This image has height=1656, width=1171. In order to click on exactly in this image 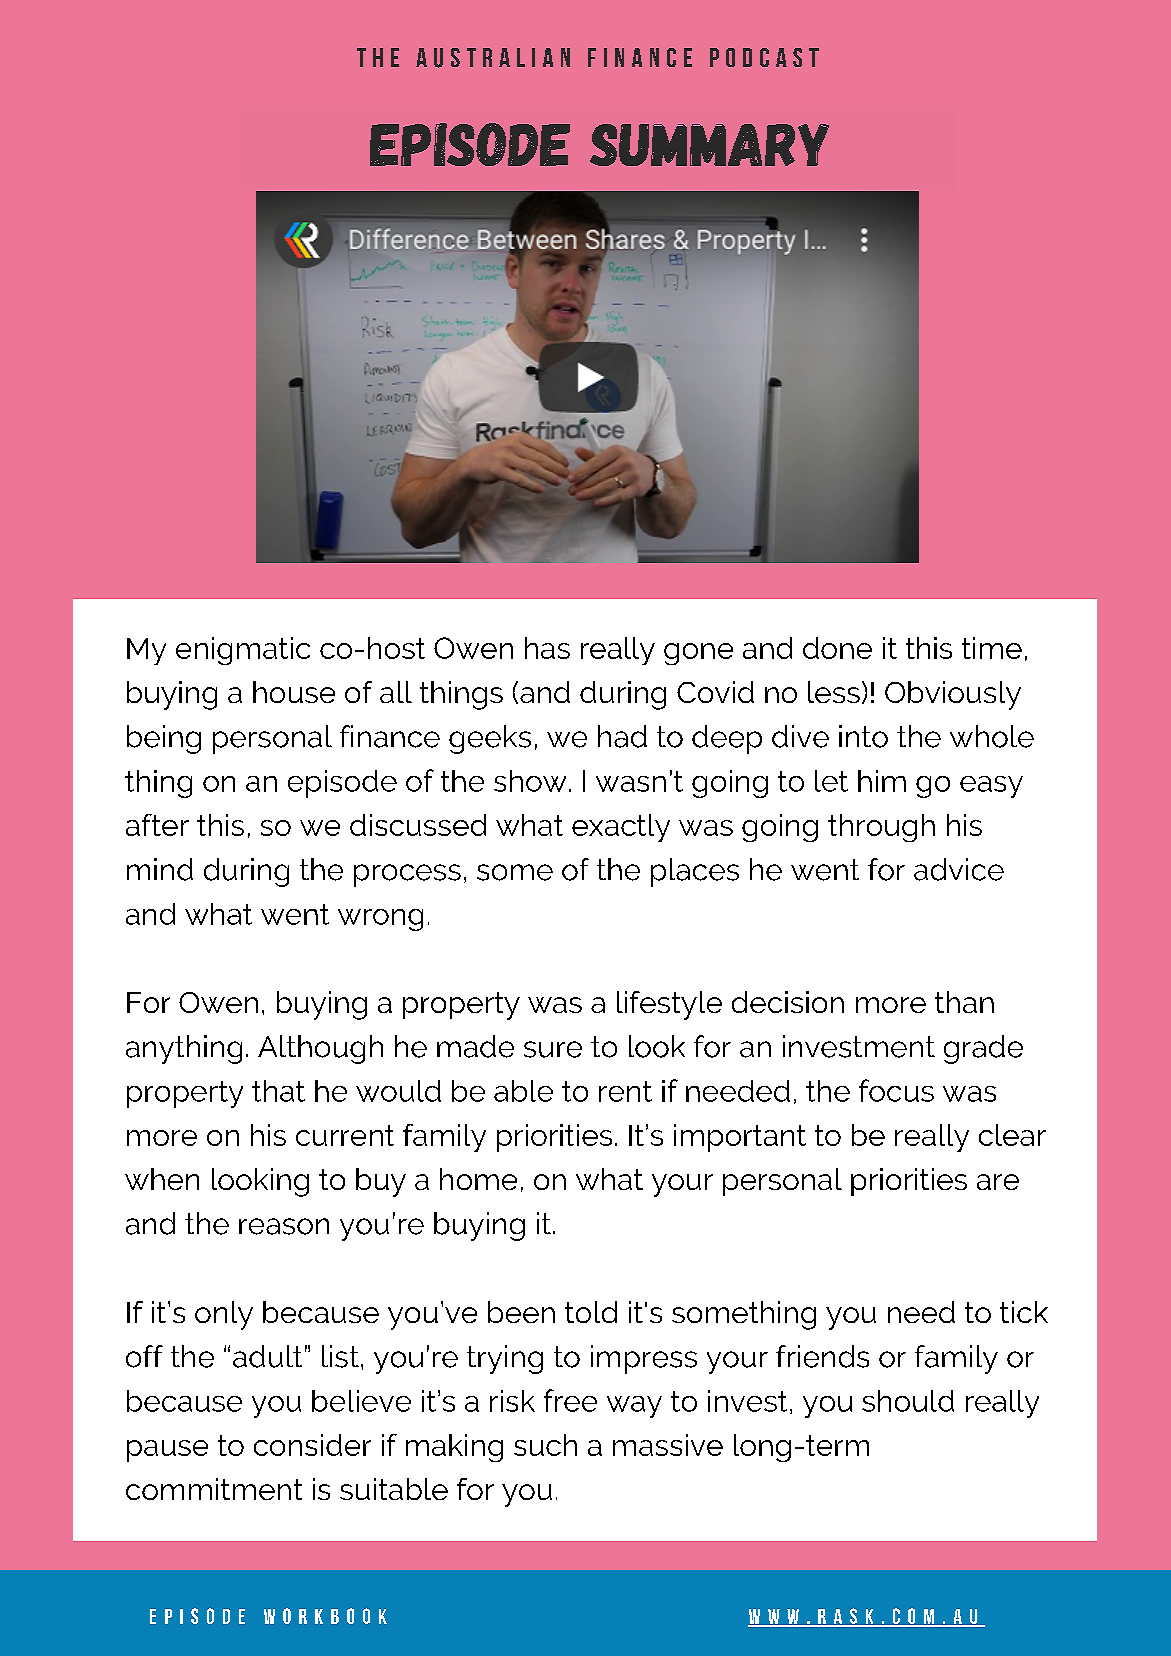, I will do `click(621, 828)`.
